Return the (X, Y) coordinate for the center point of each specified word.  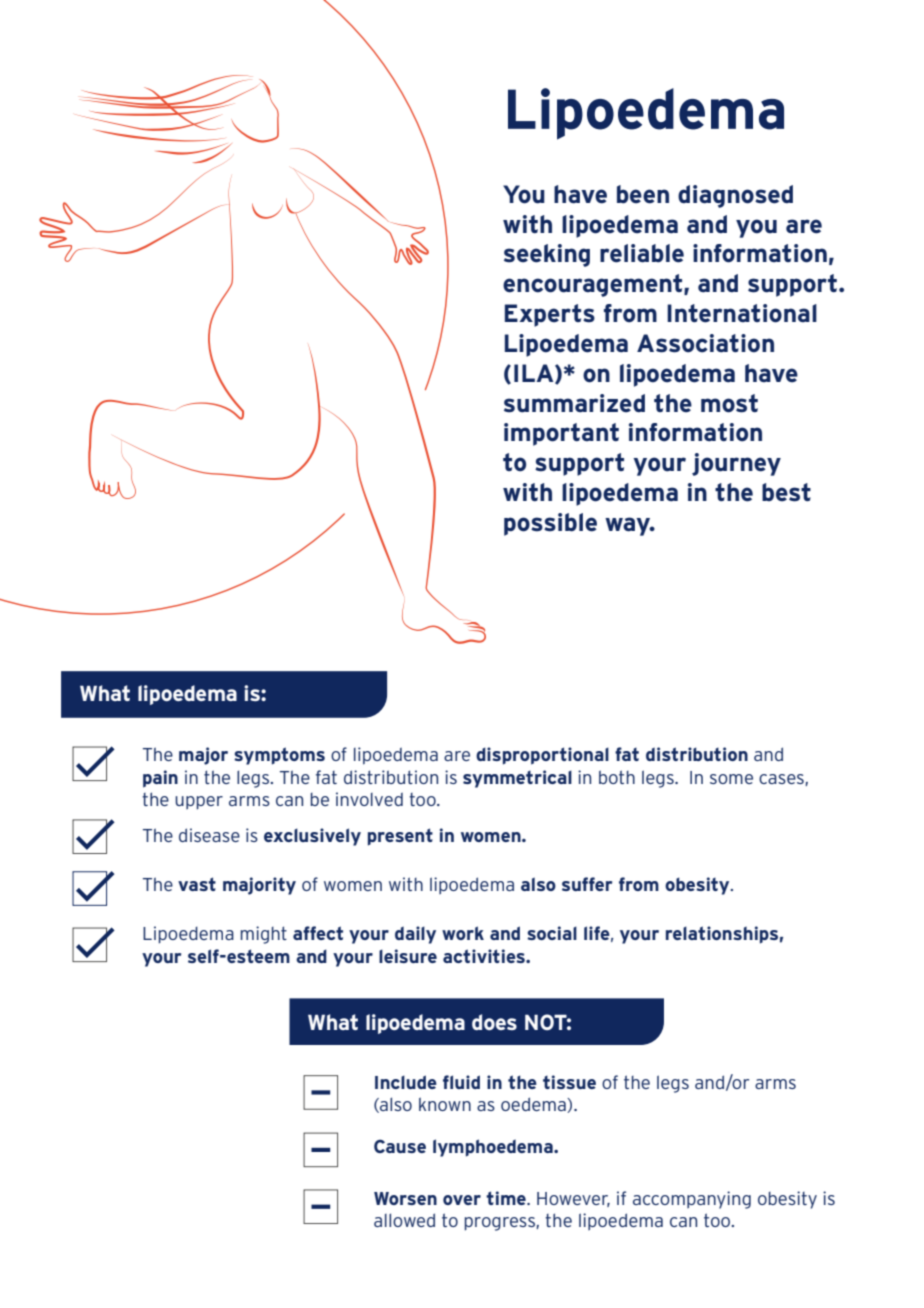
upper (199, 803)
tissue (569, 1082)
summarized (574, 403)
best (786, 492)
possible (550, 524)
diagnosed (735, 196)
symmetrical (517, 779)
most (729, 403)
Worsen (405, 1198)
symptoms (279, 756)
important (561, 434)
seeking (547, 255)
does (494, 1022)
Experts (550, 315)
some (731, 779)
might (264, 935)
